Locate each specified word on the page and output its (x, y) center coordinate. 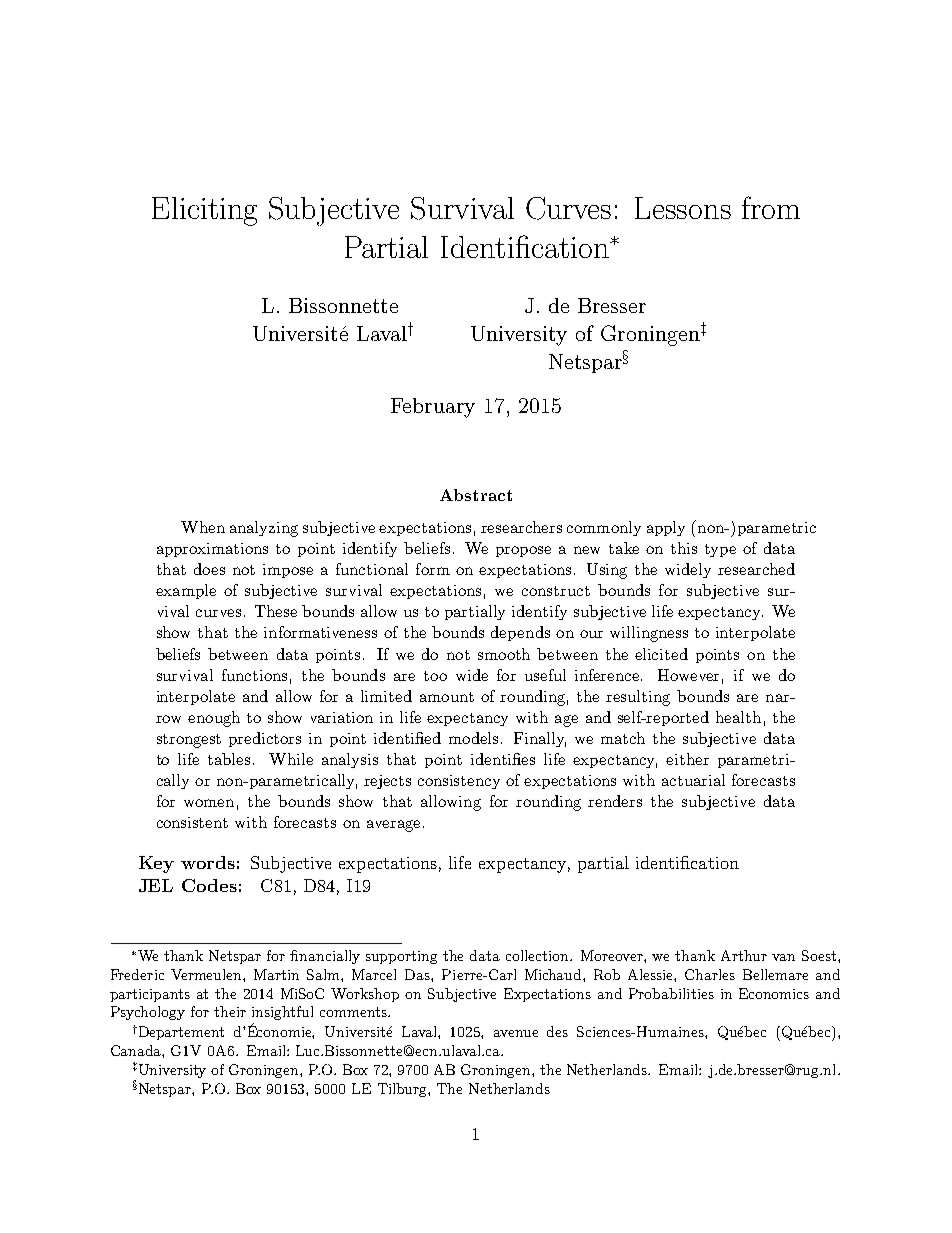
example (186, 591)
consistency (459, 782)
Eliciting (204, 211)
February (433, 408)
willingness (649, 634)
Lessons (683, 208)
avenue (516, 1033)
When (203, 527)
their (230, 1011)
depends (520, 633)
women (209, 803)
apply (666, 528)
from (771, 207)
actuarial (693, 780)
